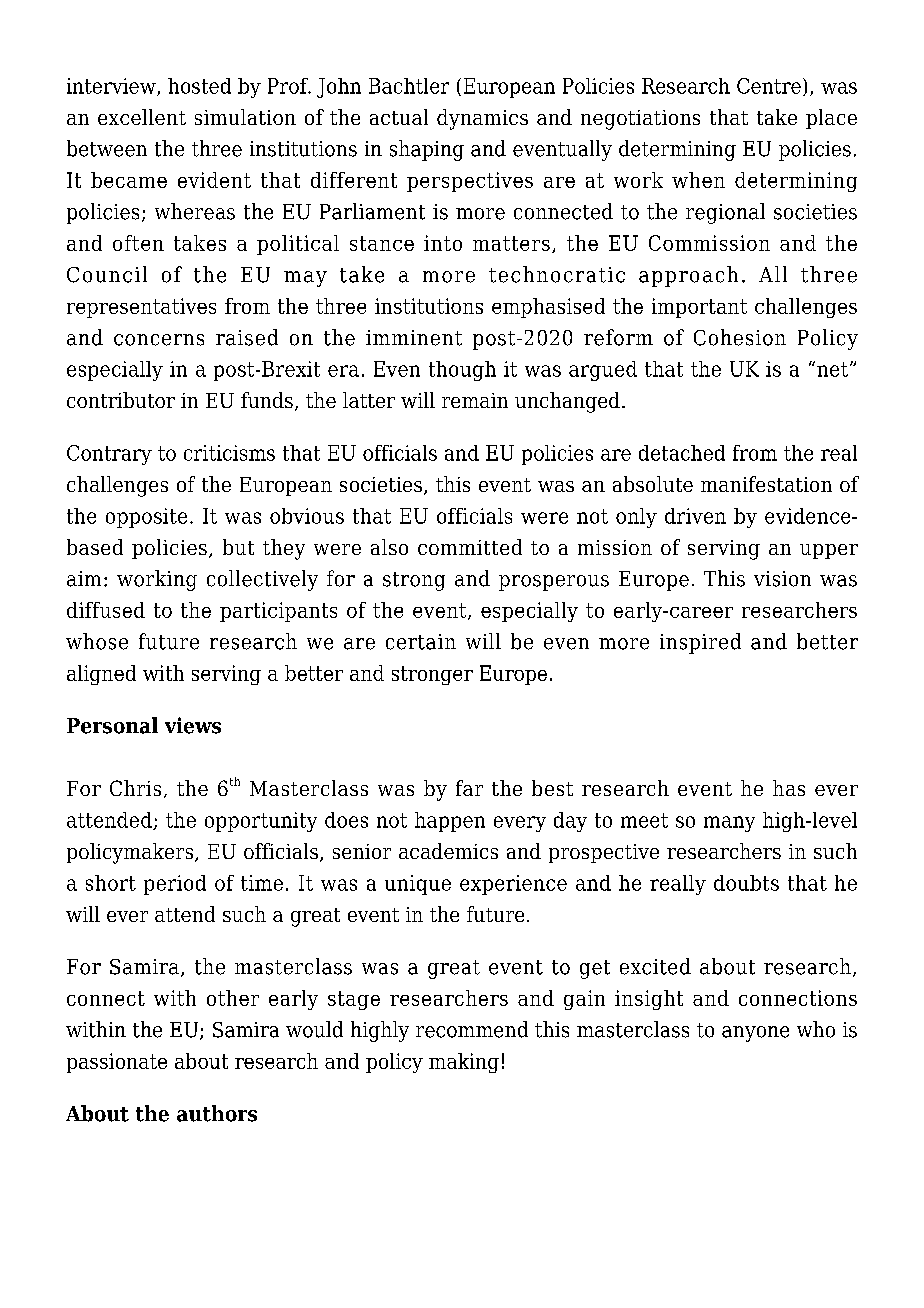  What do you see at coordinates (462, 371) in the screenshot?
I see `though` at bounding box center [462, 371].
